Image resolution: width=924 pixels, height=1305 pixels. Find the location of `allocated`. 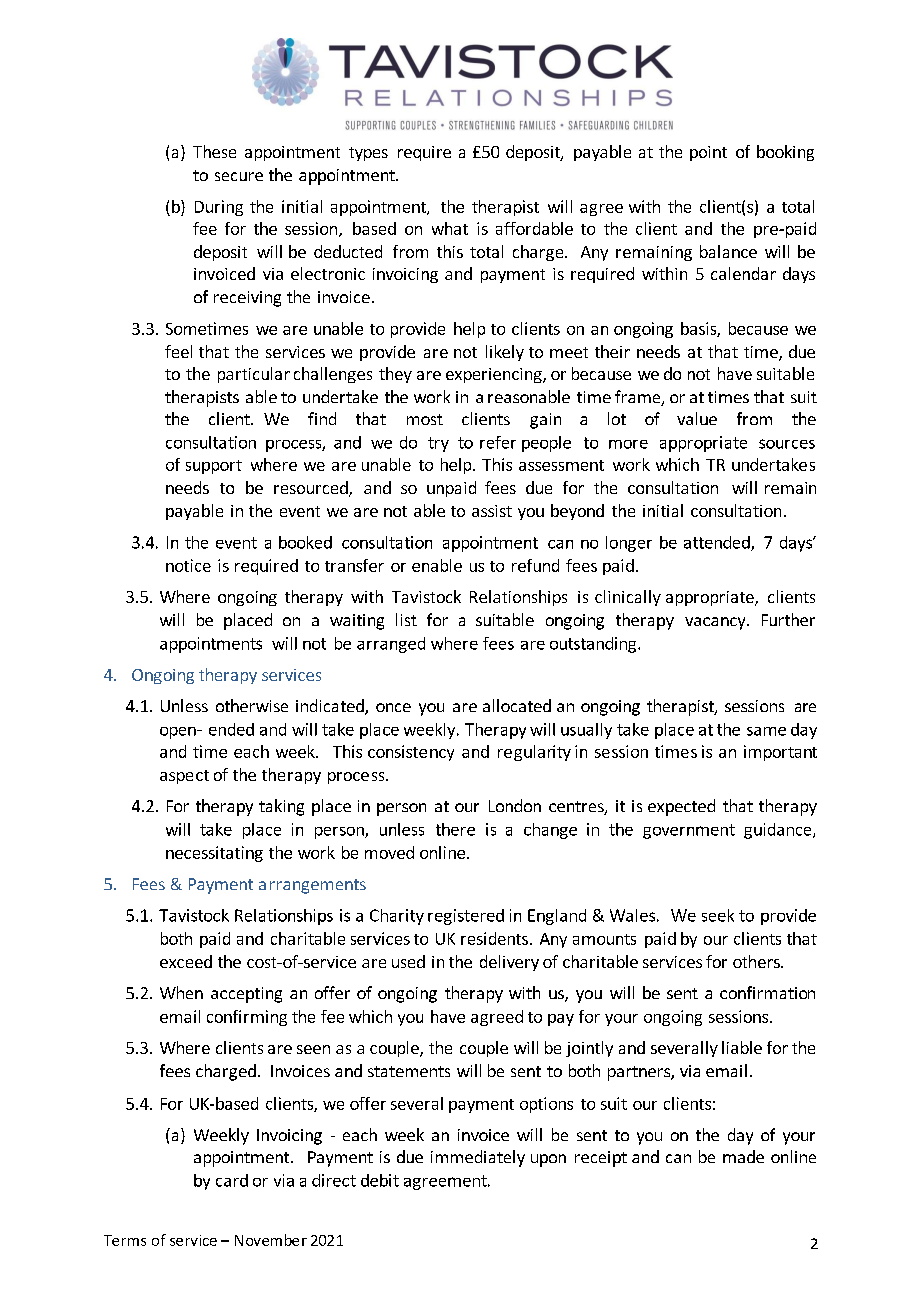

allocated is located at coordinates (517, 705).
